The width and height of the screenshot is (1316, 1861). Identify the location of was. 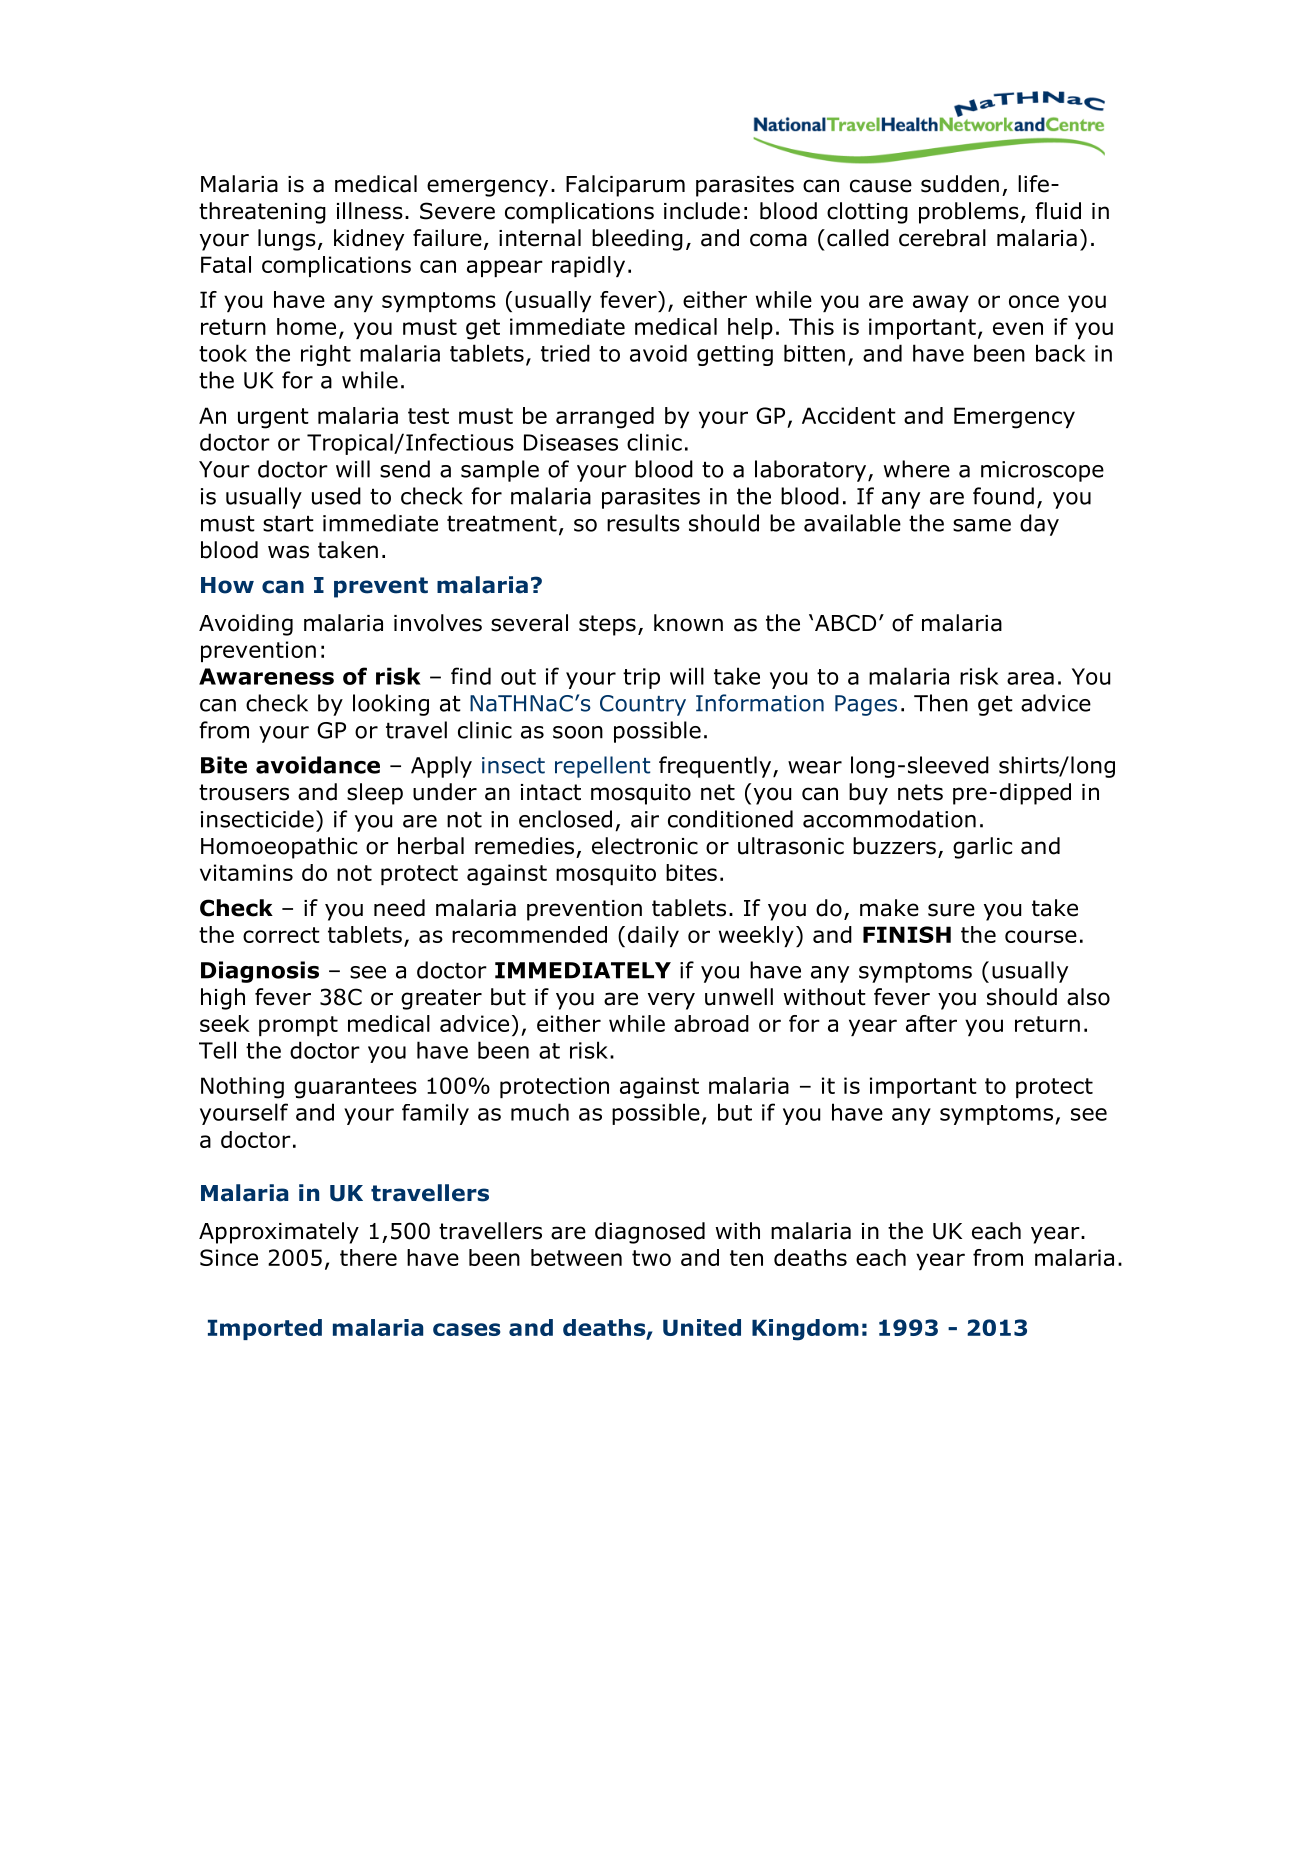
(288, 552).
